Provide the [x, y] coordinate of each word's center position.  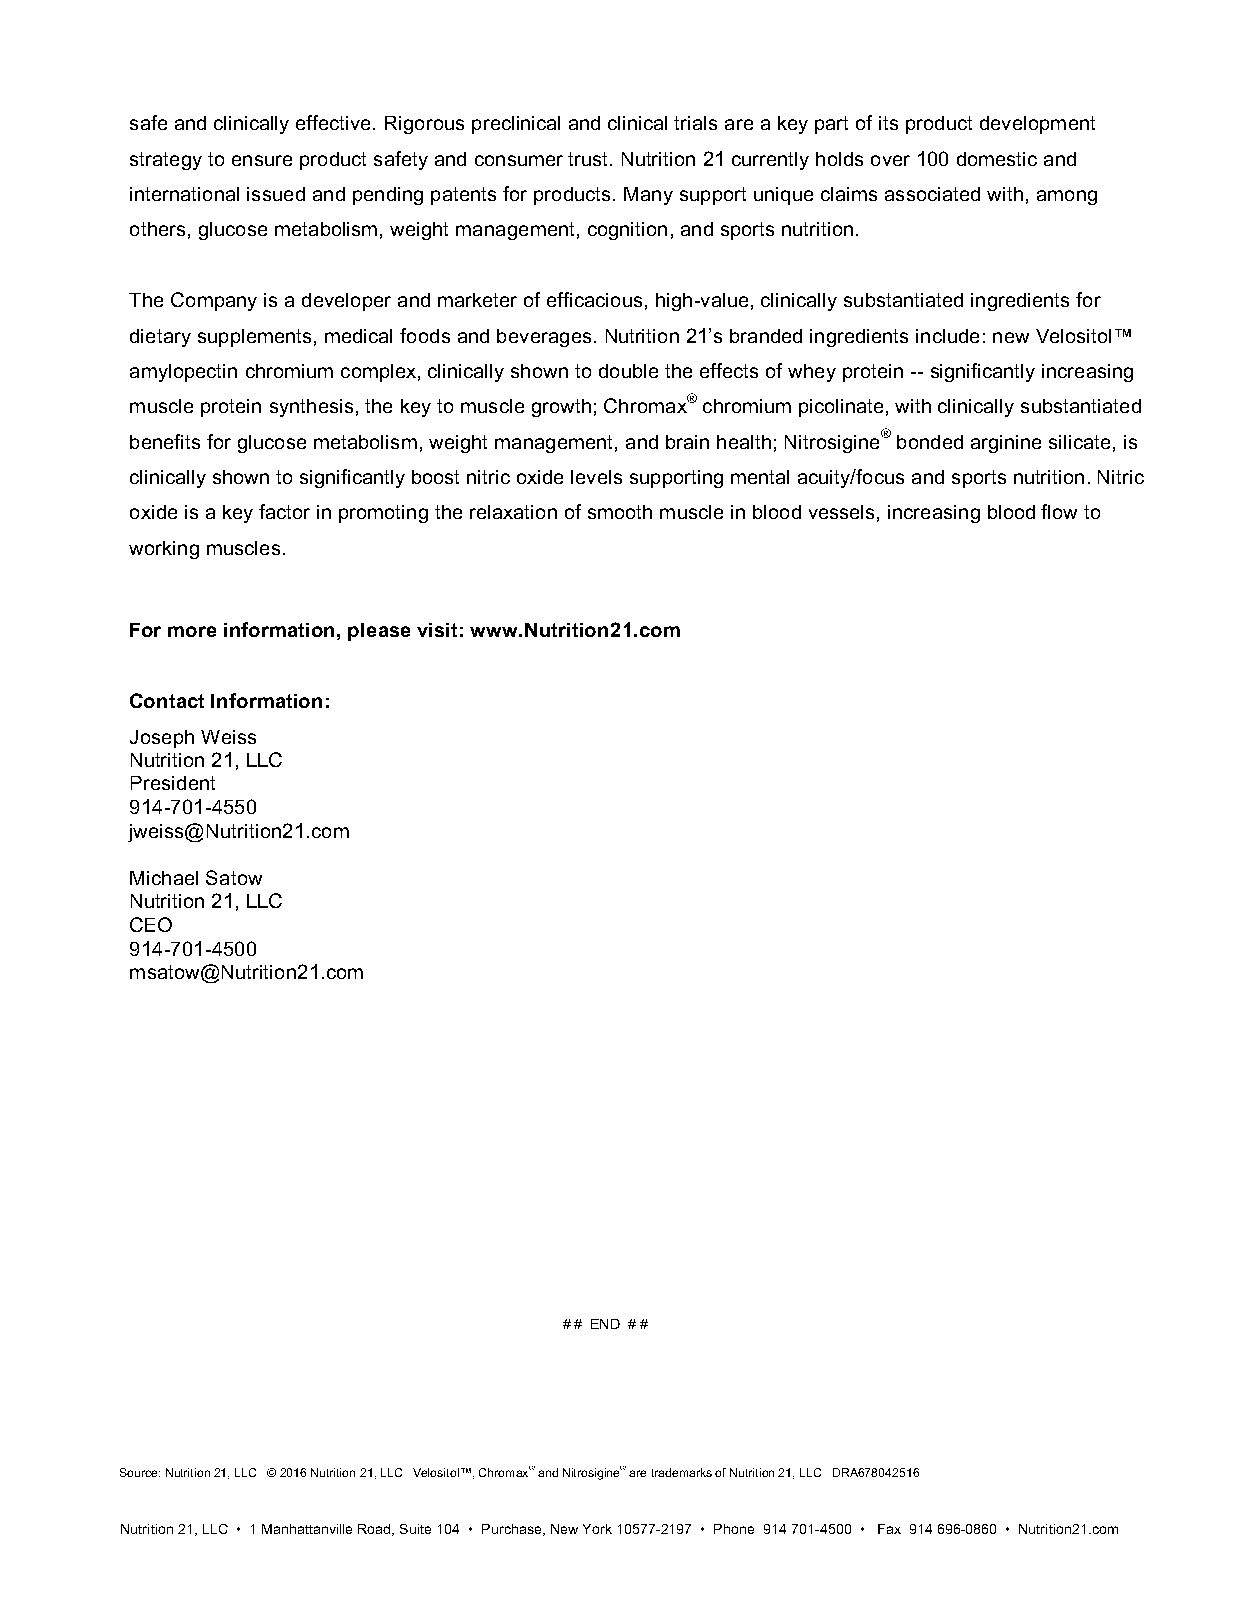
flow [1059, 511]
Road [375, 1530]
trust [589, 159]
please [379, 632]
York [597, 1529]
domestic [997, 159]
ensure [262, 160]
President [173, 783]
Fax [889, 1529]
